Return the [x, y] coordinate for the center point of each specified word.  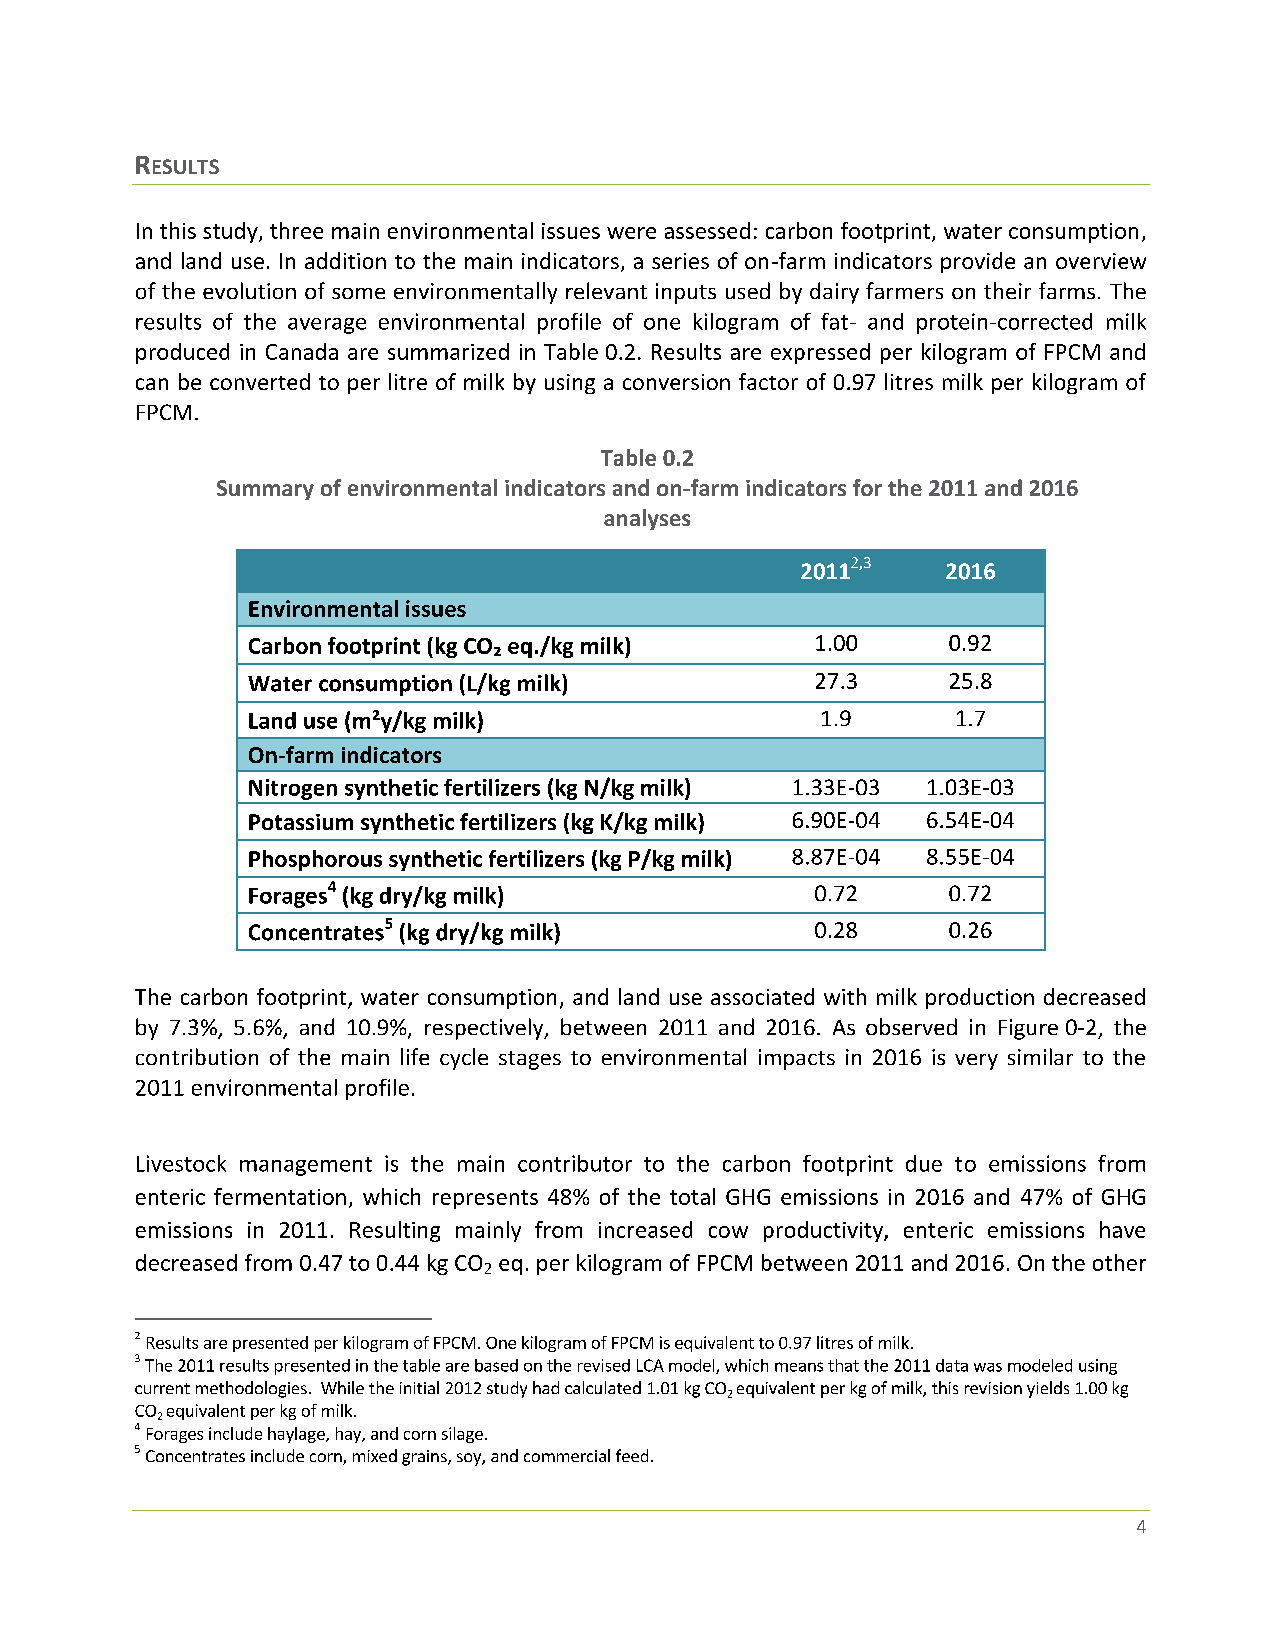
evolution [249, 290]
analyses [647, 519]
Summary [265, 490]
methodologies [251, 1389]
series [680, 261]
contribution [197, 1056]
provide [978, 262]
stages [530, 1060]
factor [768, 381]
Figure [1028, 1029]
